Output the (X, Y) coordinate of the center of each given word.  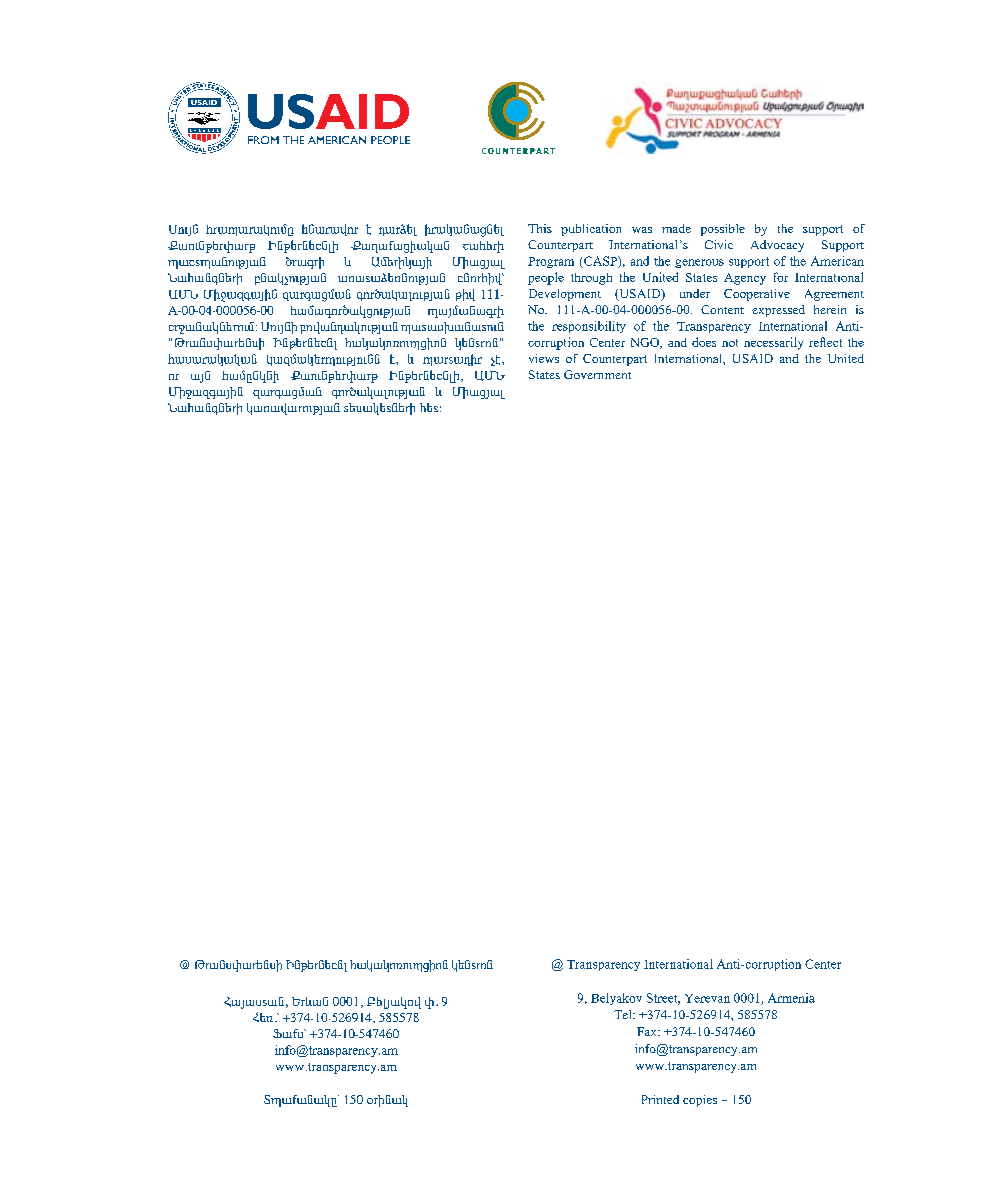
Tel (624, 1014)
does (704, 342)
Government (597, 374)
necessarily (773, 343)
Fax (648, 1031)
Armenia (791, 998)
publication (591, 230)
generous (699, 263)
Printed (660, 1099)
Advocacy (777, 246)
